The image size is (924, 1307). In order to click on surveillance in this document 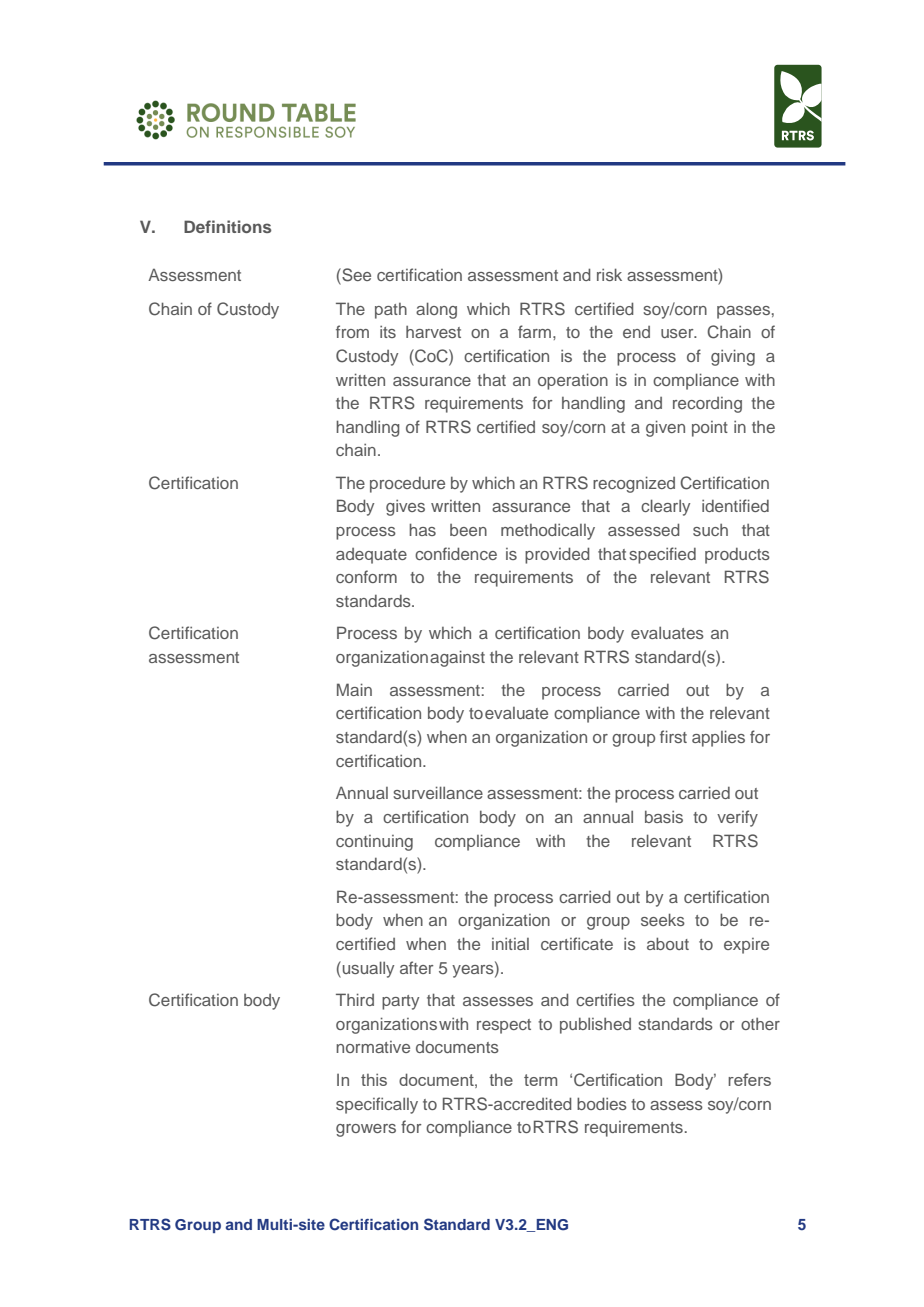, I will do `click(438, 792)`.
